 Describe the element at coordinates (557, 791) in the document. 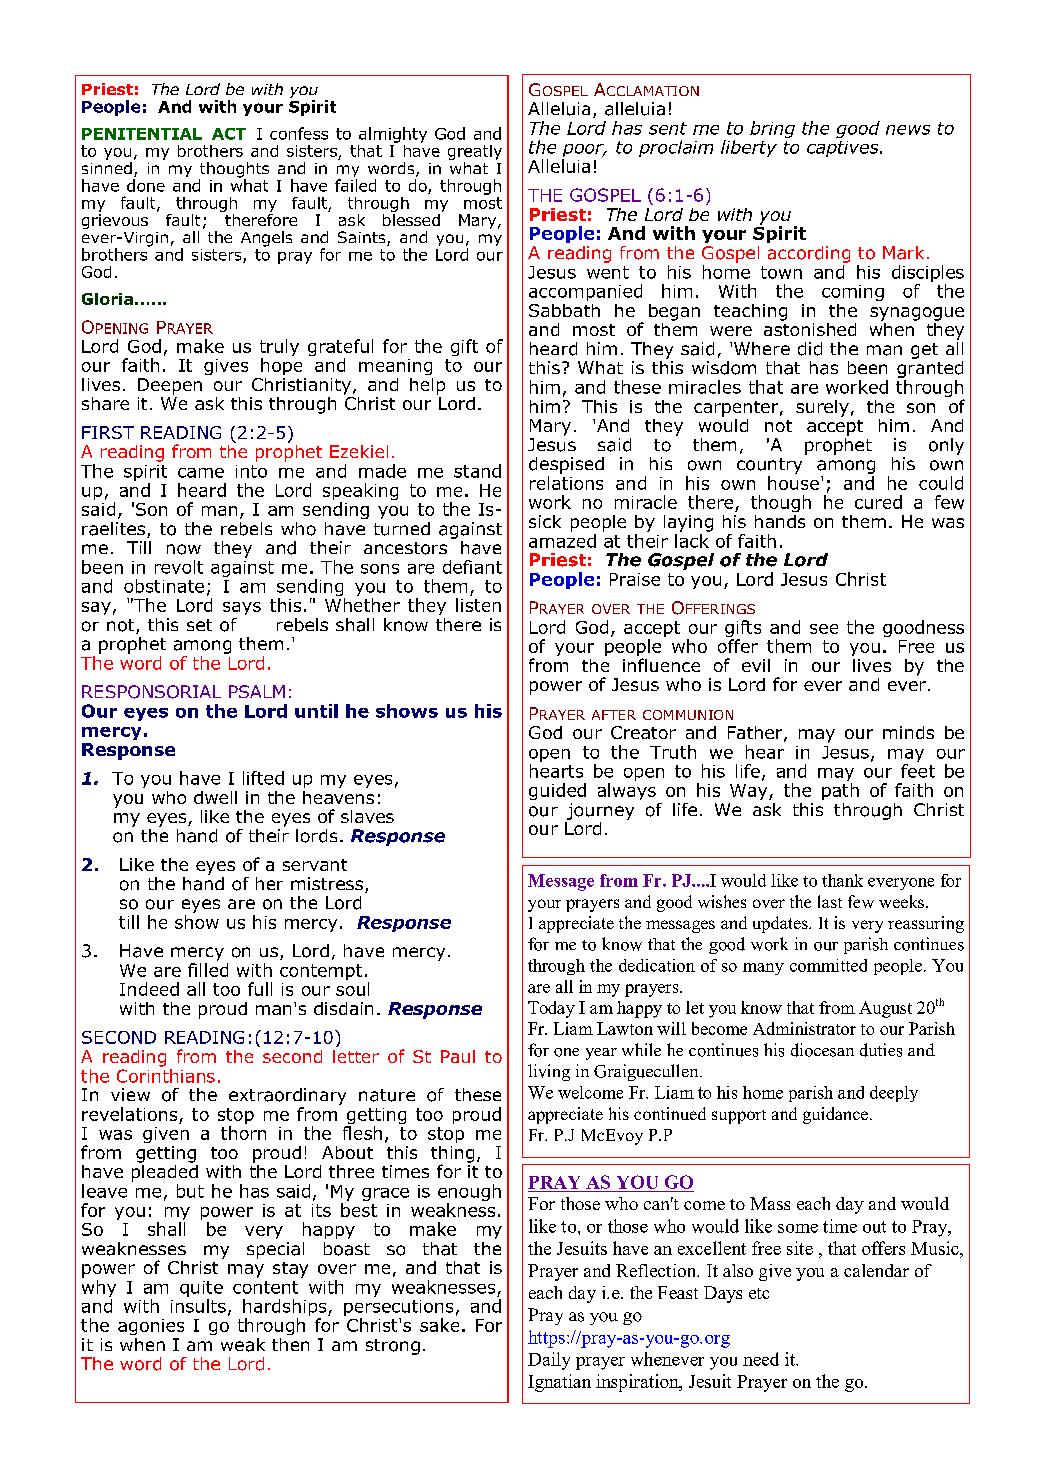

I see `guided` at that location.
